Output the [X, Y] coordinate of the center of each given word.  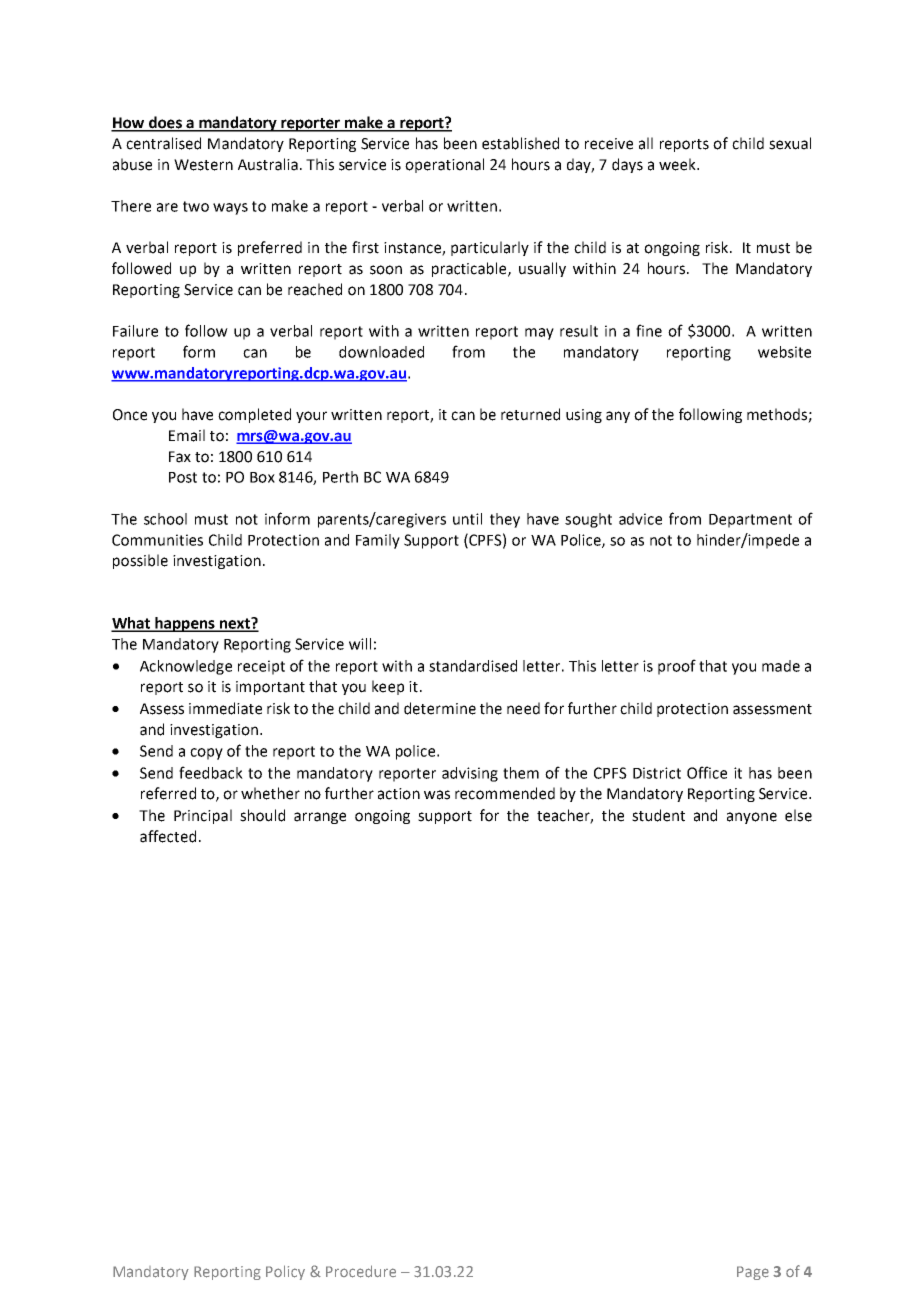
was [437, 795]
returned [530, 414]
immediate [225, 708]
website [784, 352]
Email [187, 435]
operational [444, 165]
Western [203, 165]
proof [677, 667]
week [678, 164]
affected [168, 836]
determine [440, 708]
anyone [752, 818]
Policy [285, 1272]
